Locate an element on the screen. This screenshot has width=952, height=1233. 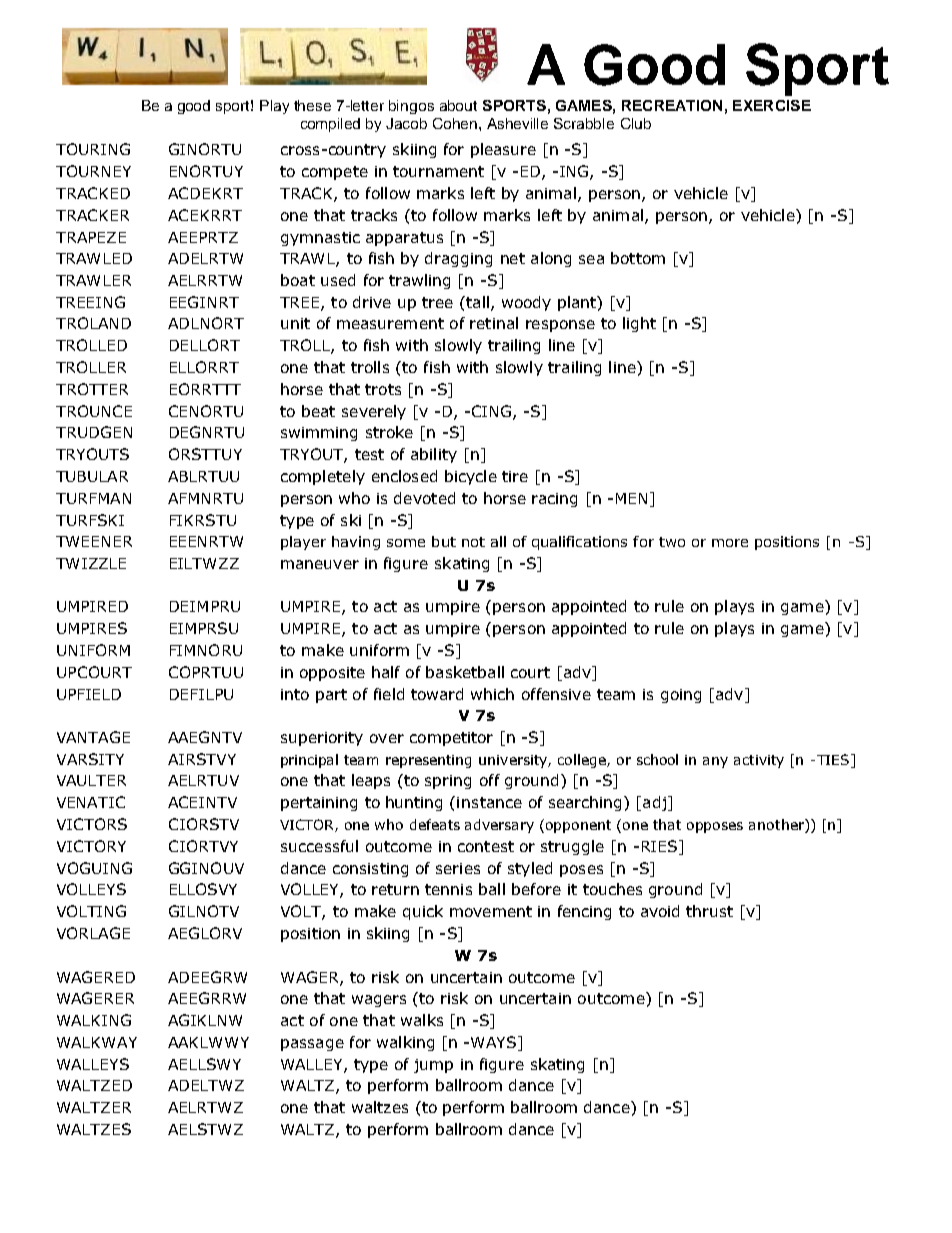
Cohen is located at coordinates (456, 123).
